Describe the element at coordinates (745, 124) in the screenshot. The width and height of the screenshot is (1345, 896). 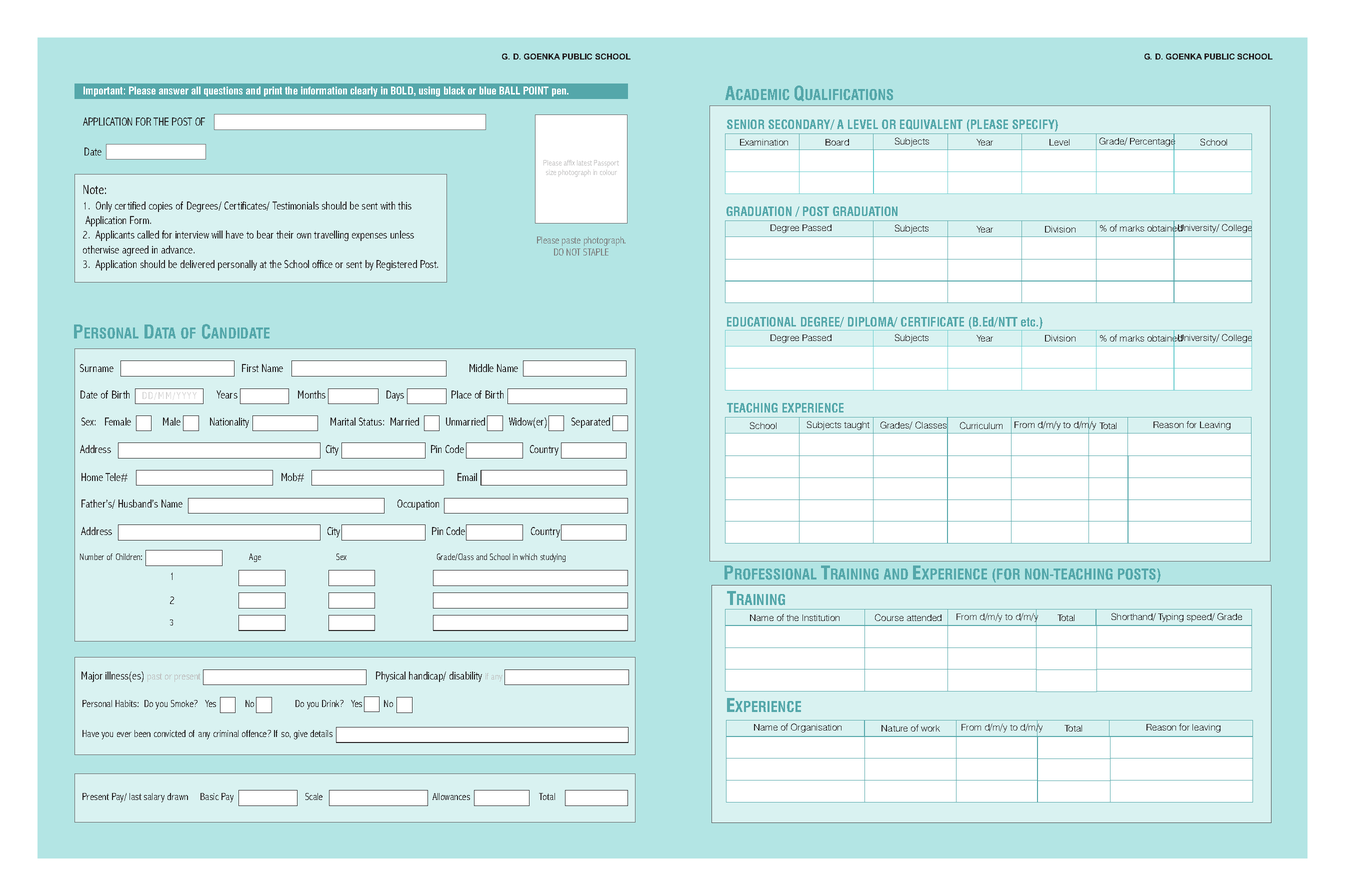
I see `SENIOR` at that location.
